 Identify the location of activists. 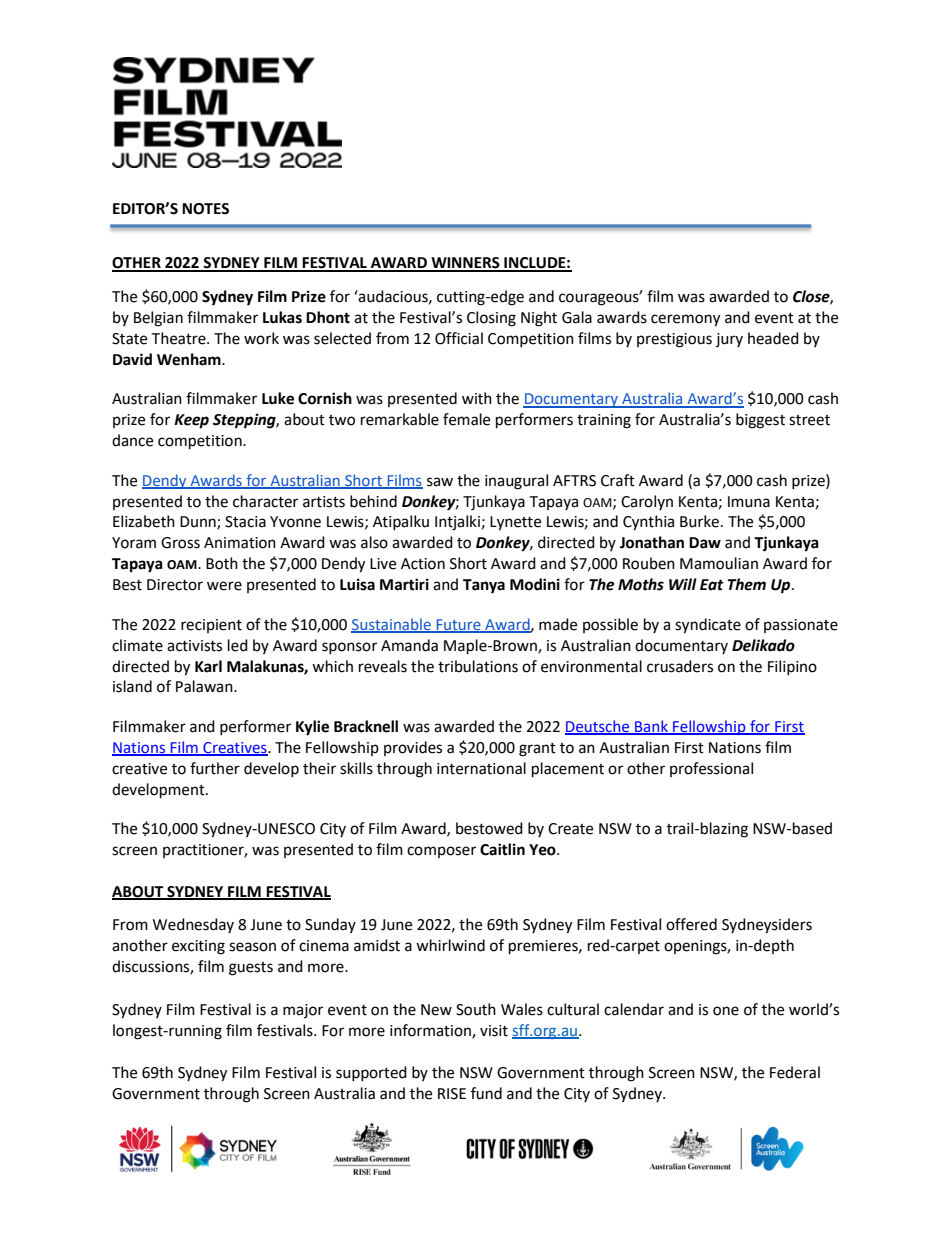
(194, 646).
